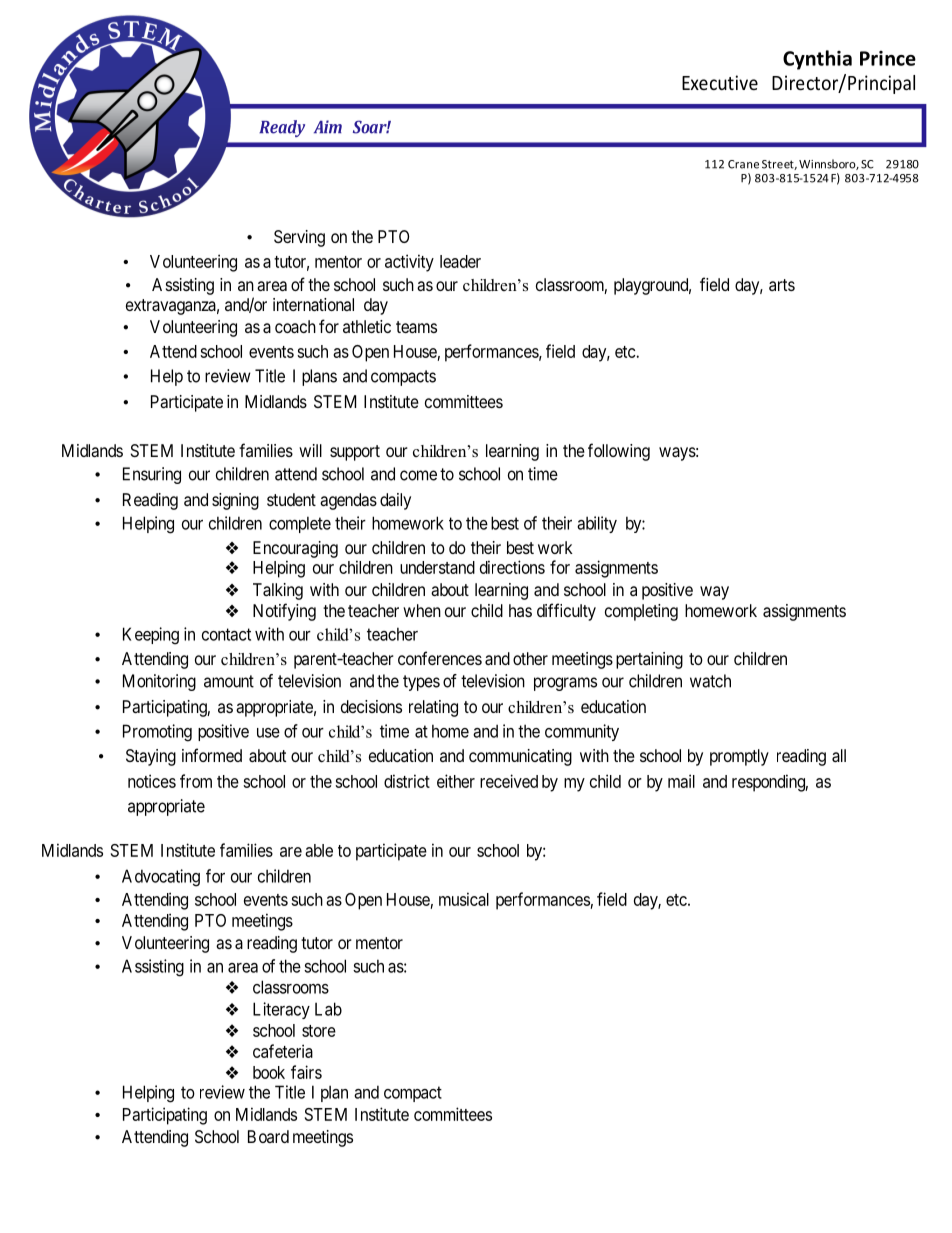 The image size is (952, 1233). Describe the element at coordinates (328, 126) in the document. I see `Aim` at that location.
